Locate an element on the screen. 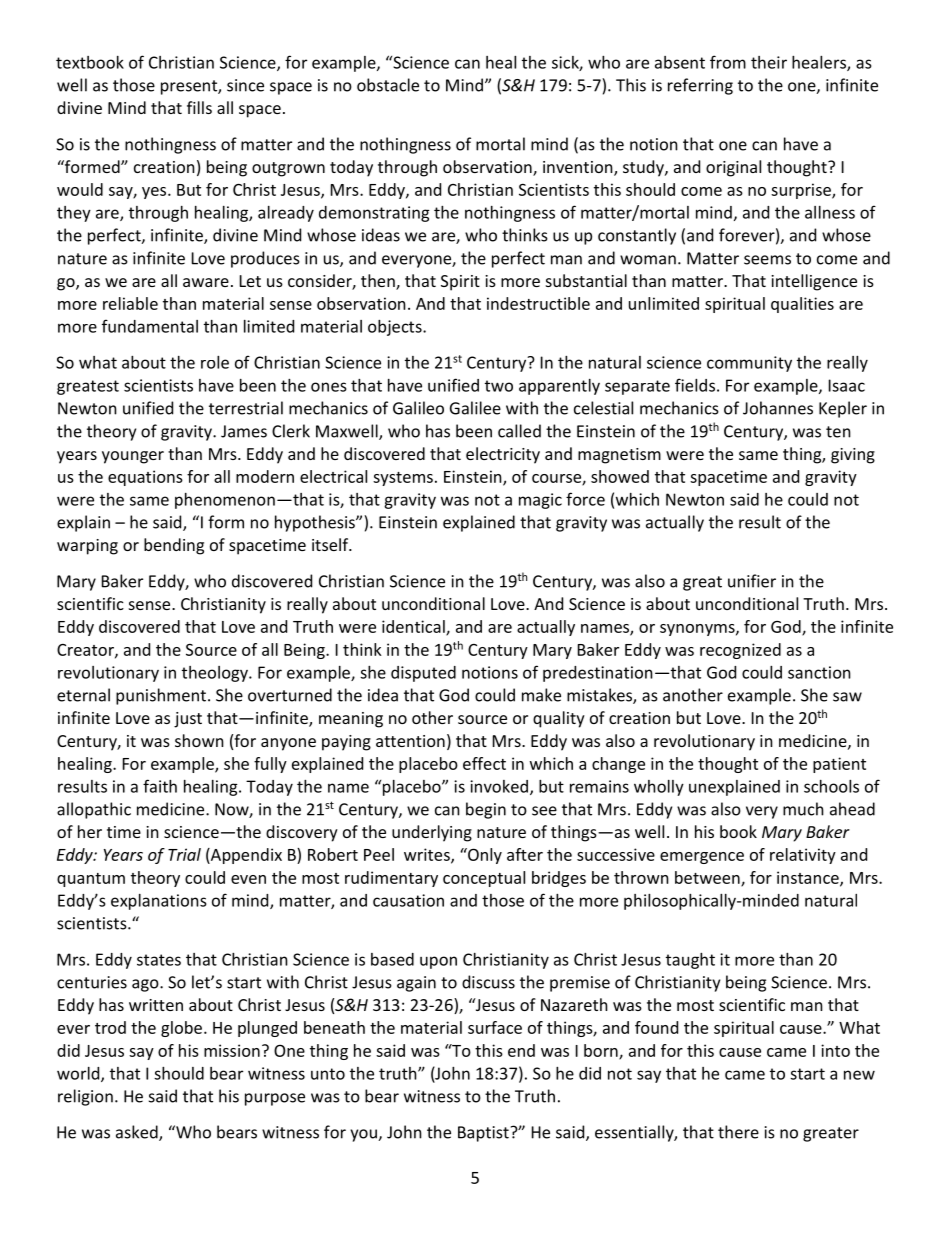 This screenshot has height=1233, width=952. their is located at coordinates (769, 62).
